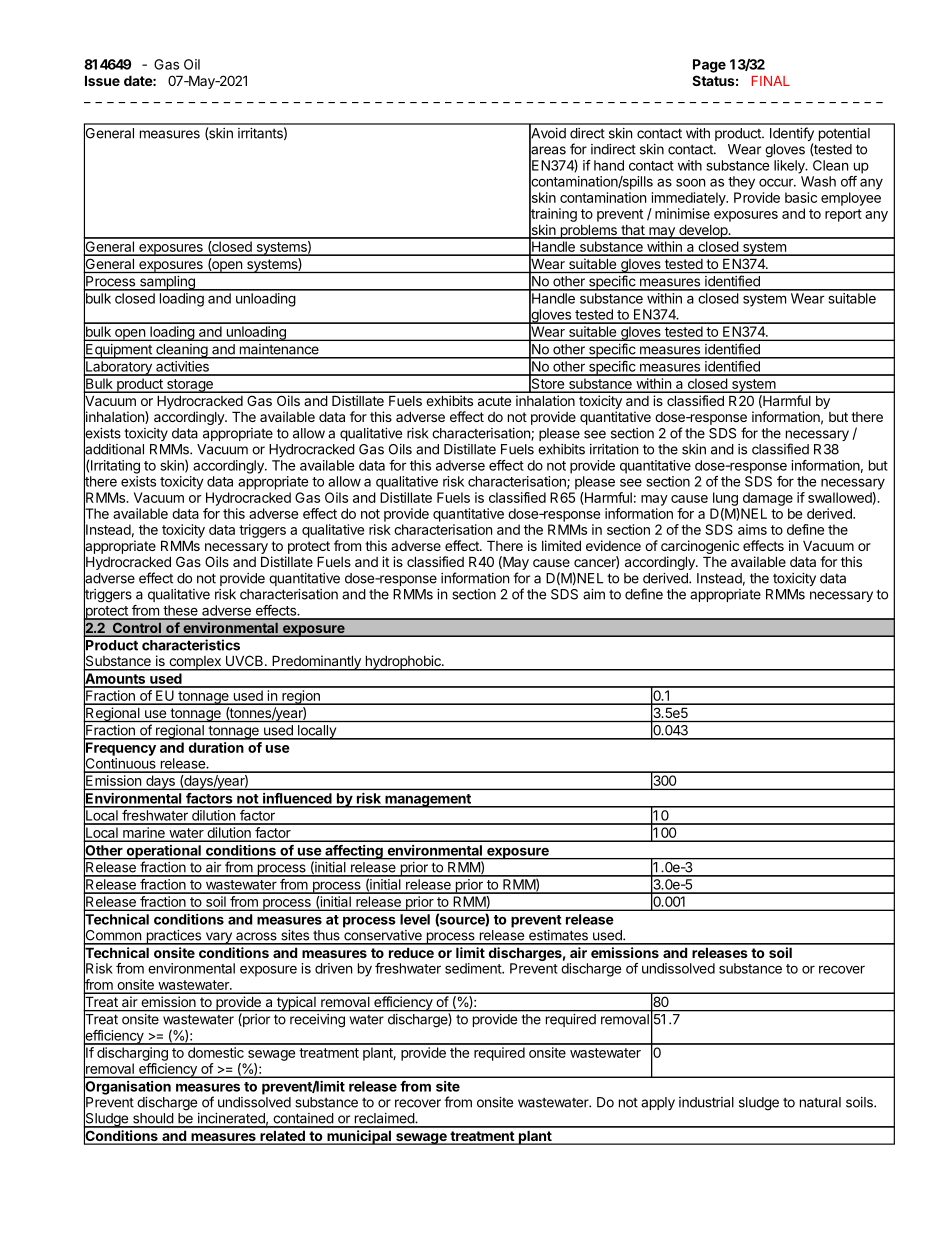 The image size is (952, 1233). What do you see at coordinates (771, 81) in the screenshot?
I see `FINAL` at bounding box center [771, 81].
